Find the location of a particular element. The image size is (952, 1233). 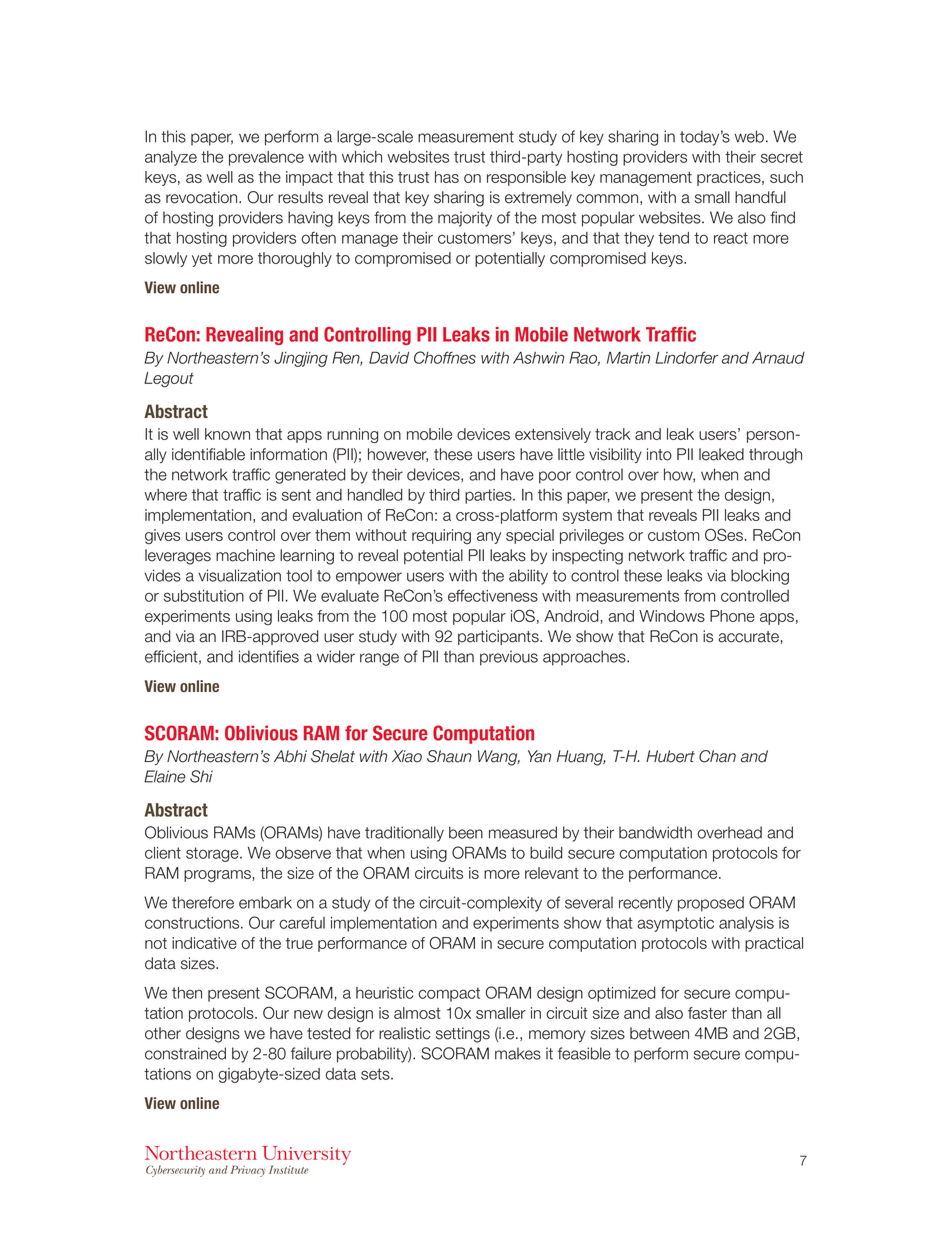

settings is located at coordinates (463, 1035).
